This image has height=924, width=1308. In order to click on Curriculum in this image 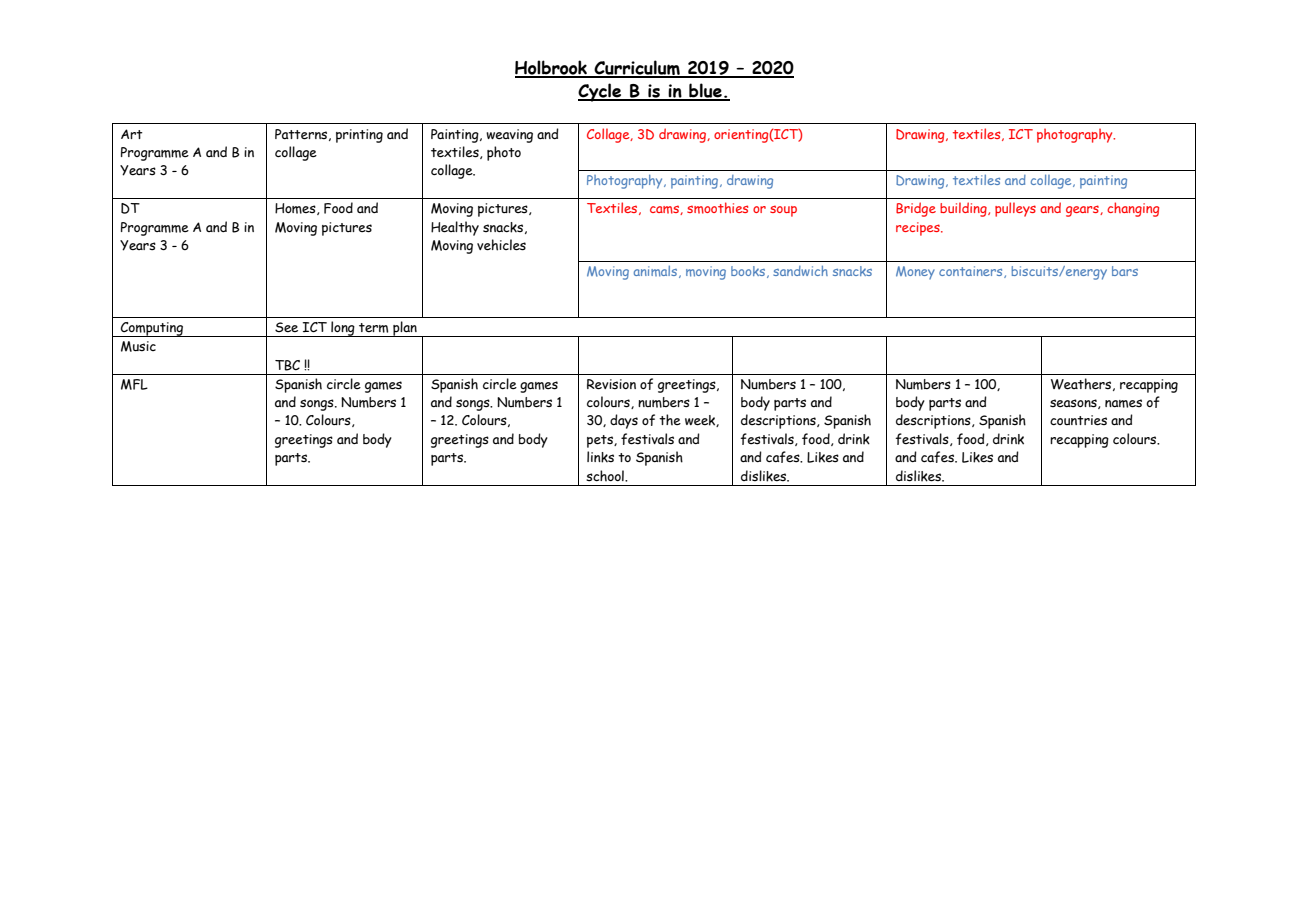, I will do `click(637, 68)`.
